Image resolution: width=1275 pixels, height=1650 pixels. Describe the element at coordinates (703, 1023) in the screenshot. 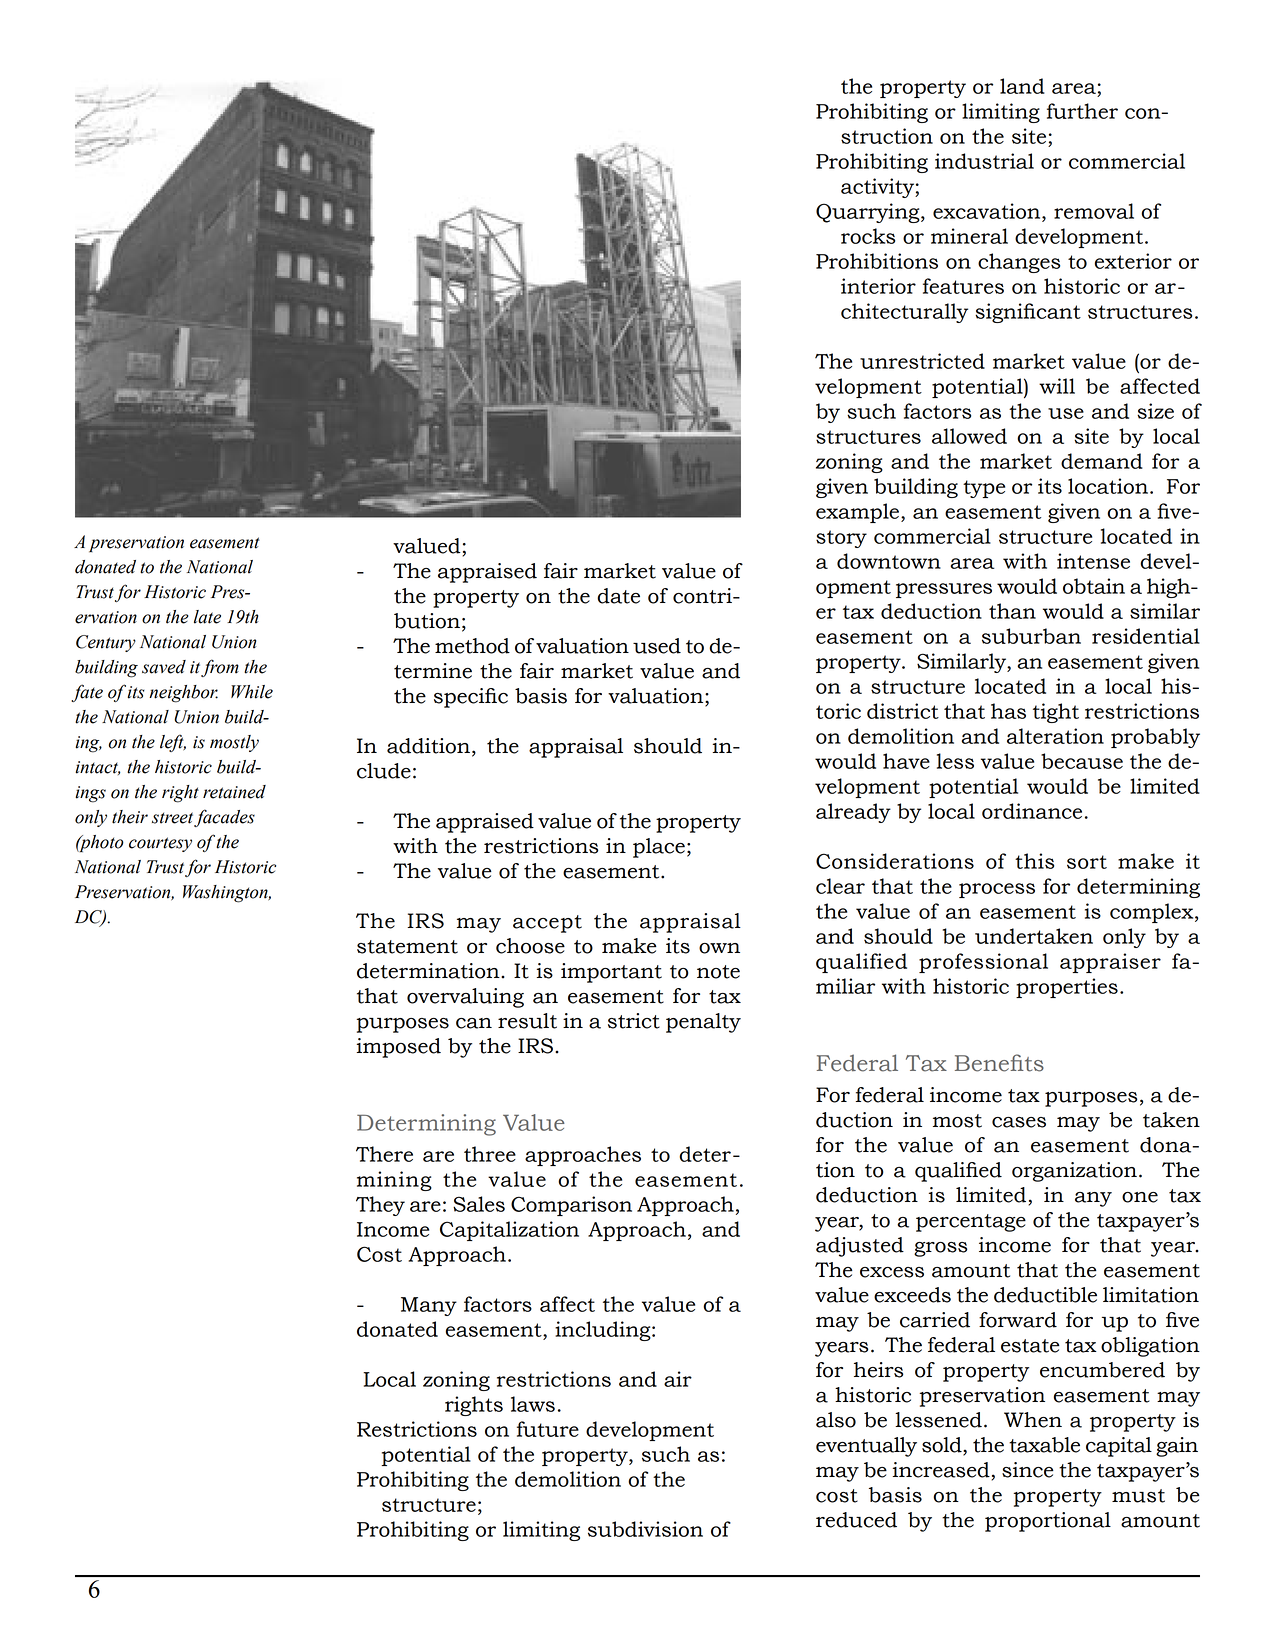

I see `penalty` at that location.
